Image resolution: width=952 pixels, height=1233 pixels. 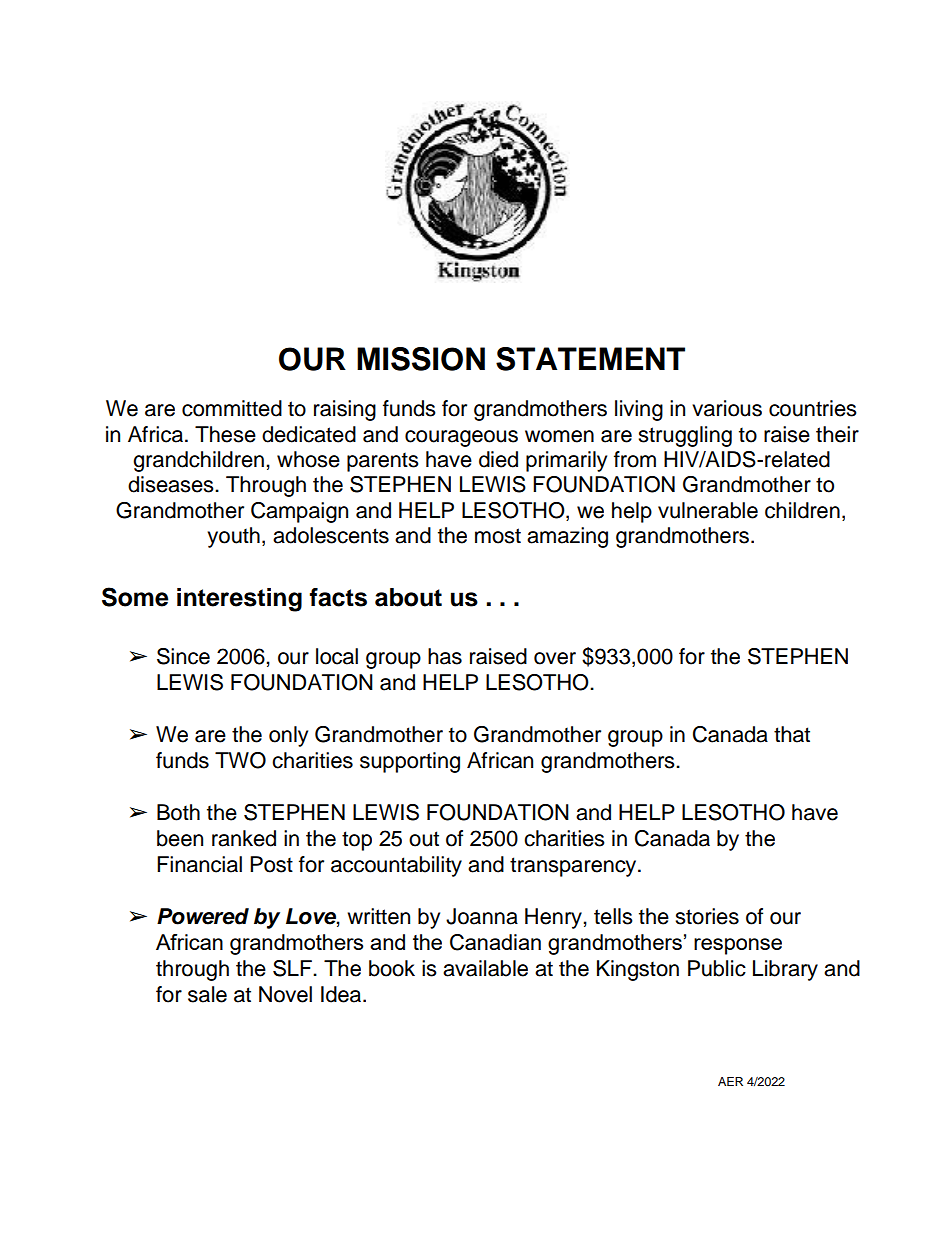 What do you see at coordinates (482, 916) in the document?
I see `Joanna` at bounding box center [482, 916].
